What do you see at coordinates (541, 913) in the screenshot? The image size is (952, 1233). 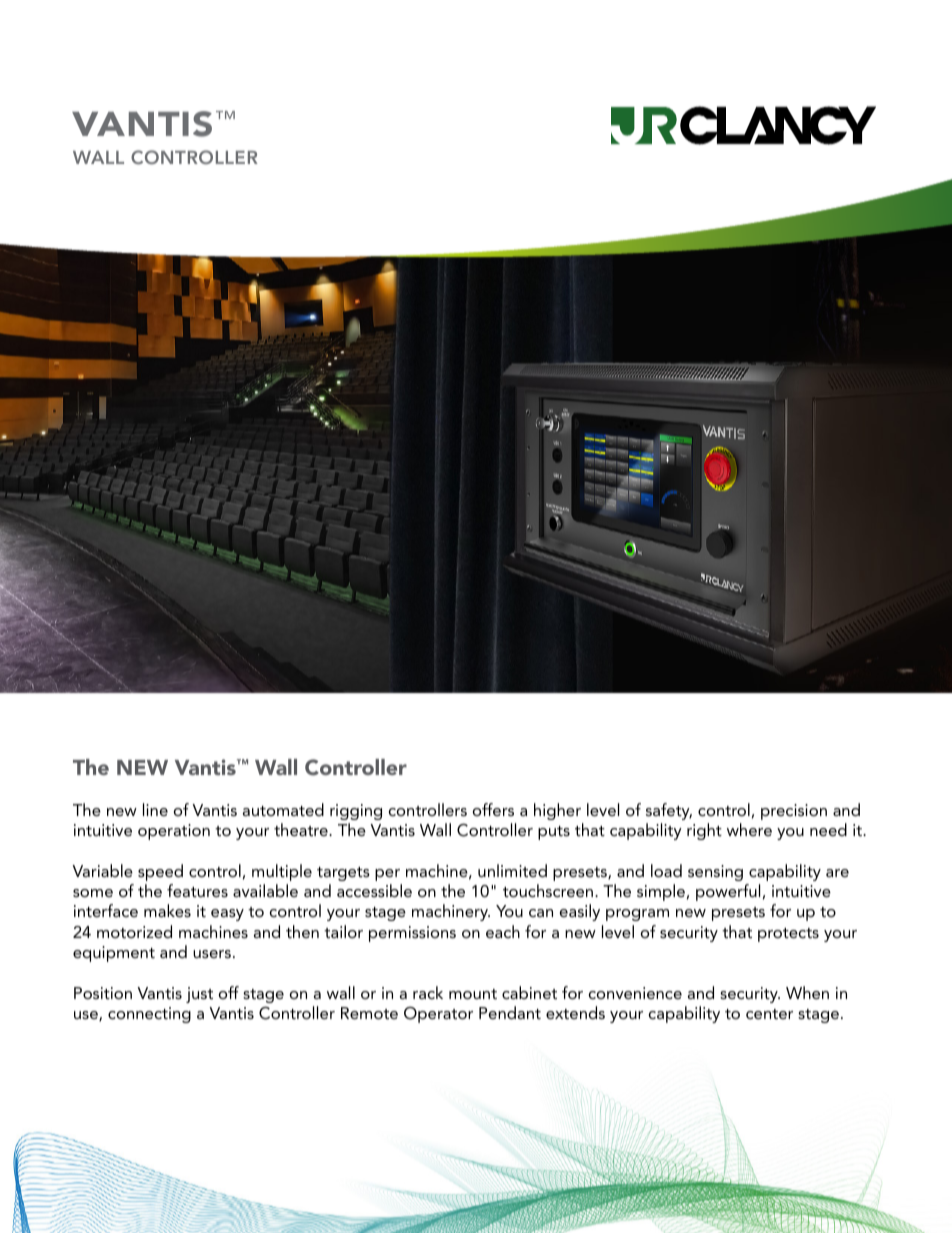 I see `can` at bounding box center [541, 913].
